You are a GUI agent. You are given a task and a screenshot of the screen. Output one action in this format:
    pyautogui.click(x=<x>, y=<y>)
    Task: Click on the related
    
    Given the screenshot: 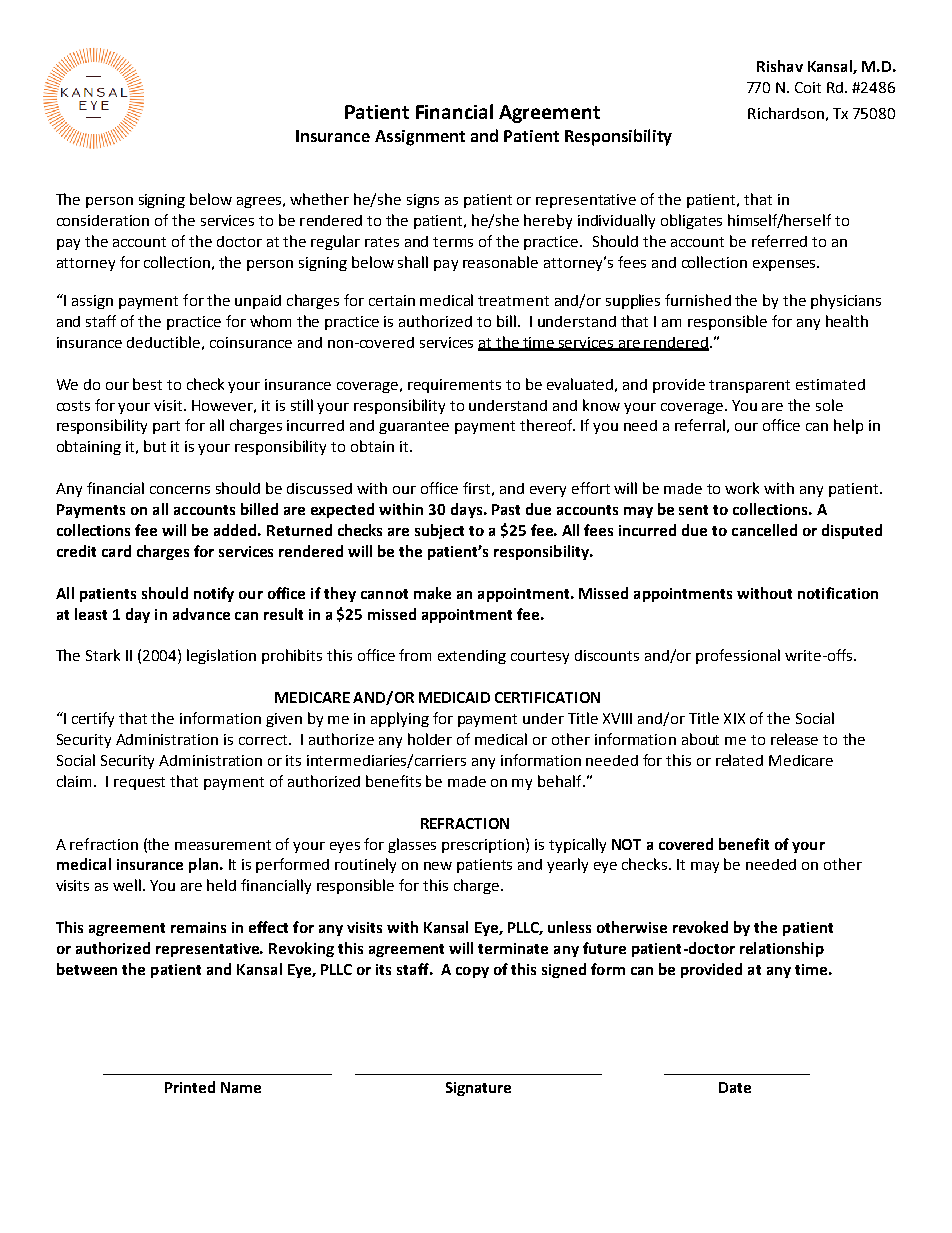 What is the action you would take?
    pyautogui.click(x=739, y=760)
